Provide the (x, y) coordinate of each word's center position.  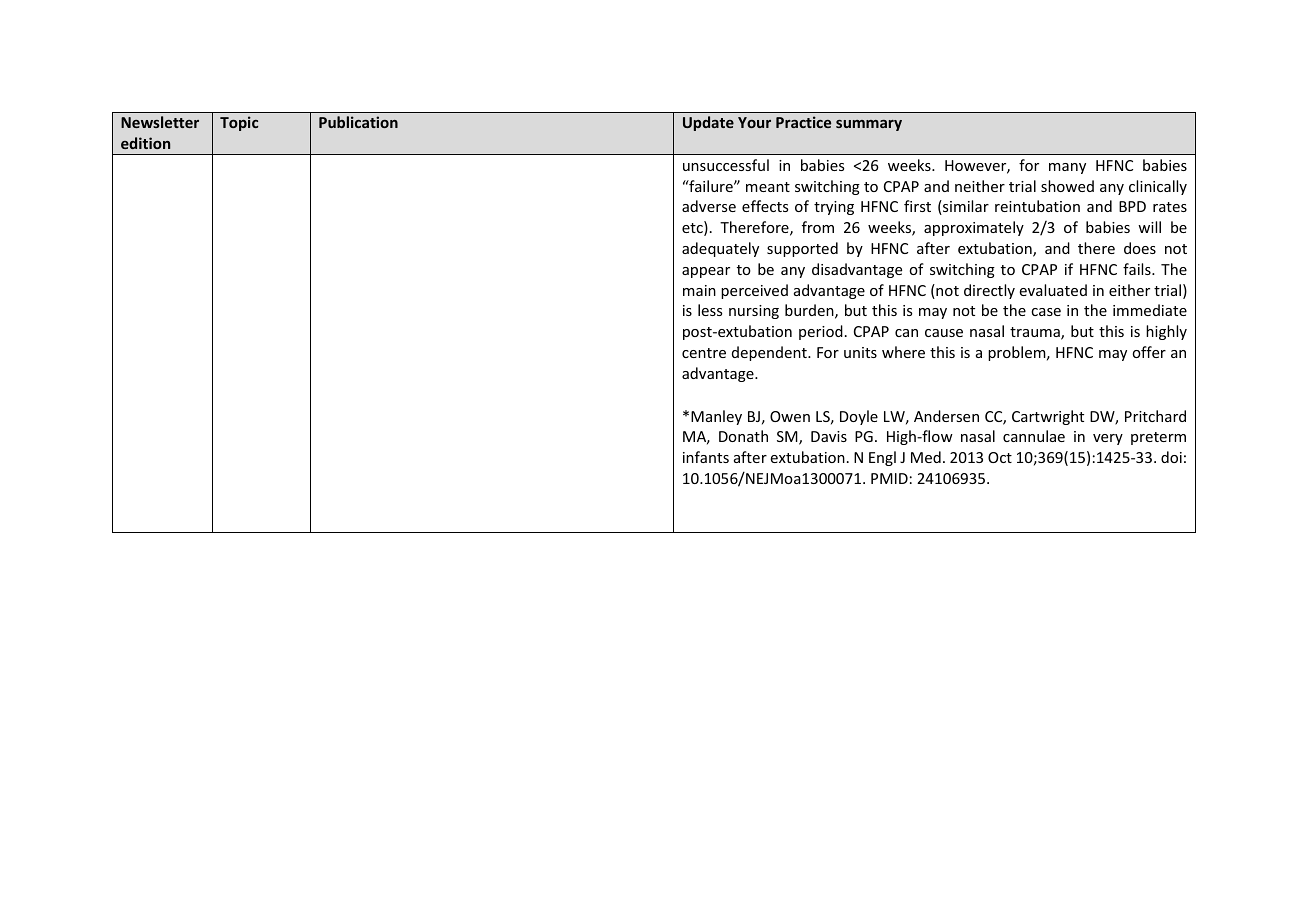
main (699, 290)
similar (965, 207)
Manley (716, 417)
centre (704, 353)
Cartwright (1048, 417)
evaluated (1053, 290)
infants (706, 457)
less (710, 310)
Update (708, 123)
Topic (239, 123)
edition (145, 143)
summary (869, 125)
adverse (709, 206)
